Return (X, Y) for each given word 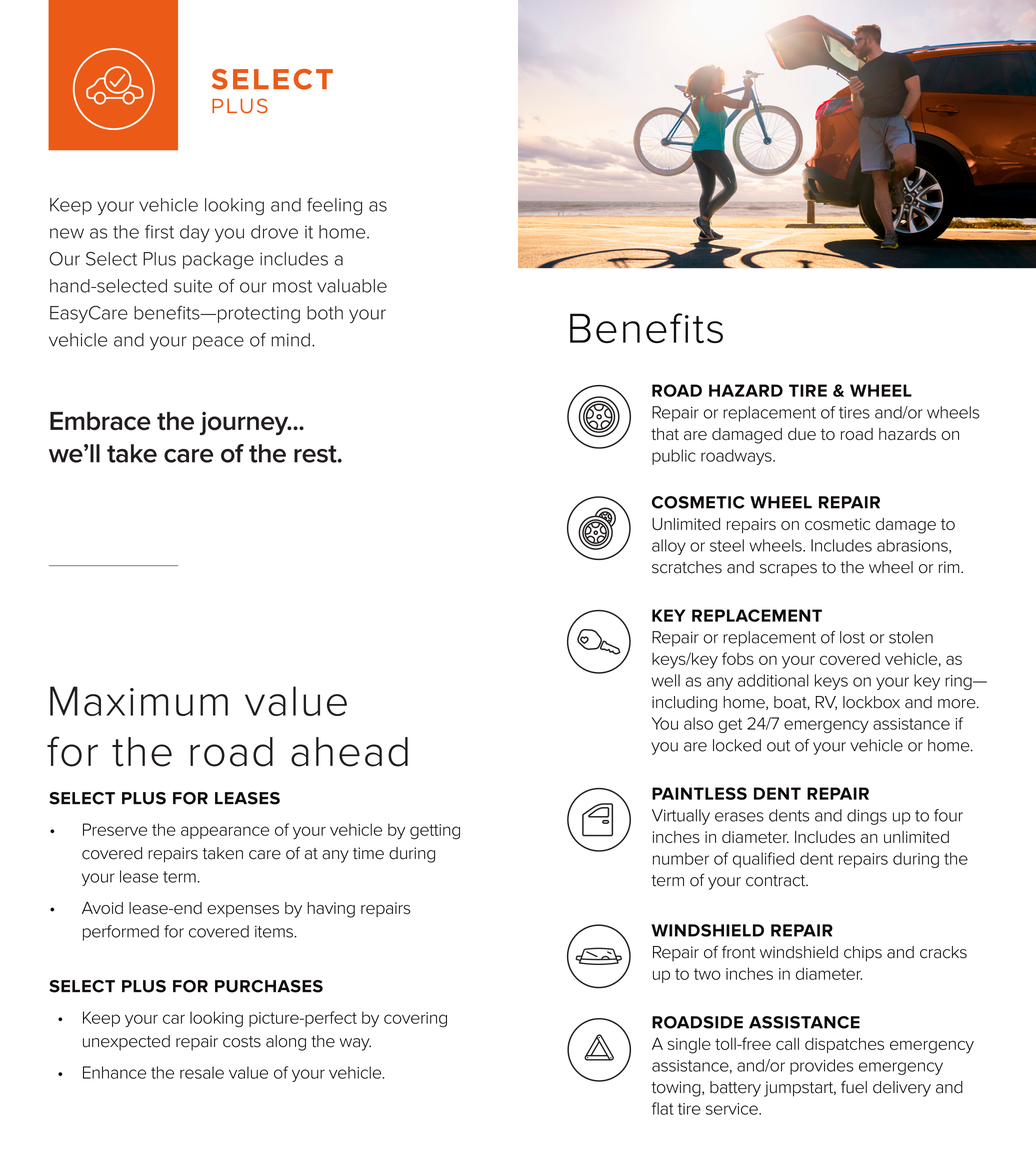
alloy (669, 547)
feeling (334, 206)
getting (435, 832)
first (159, 232)
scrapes (788, 570)
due (802, 434)
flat (663, 1108)
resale (202, 1072)
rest (316, 454)
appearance (225, 832)
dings (867, 817)
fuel (854, 1087)
